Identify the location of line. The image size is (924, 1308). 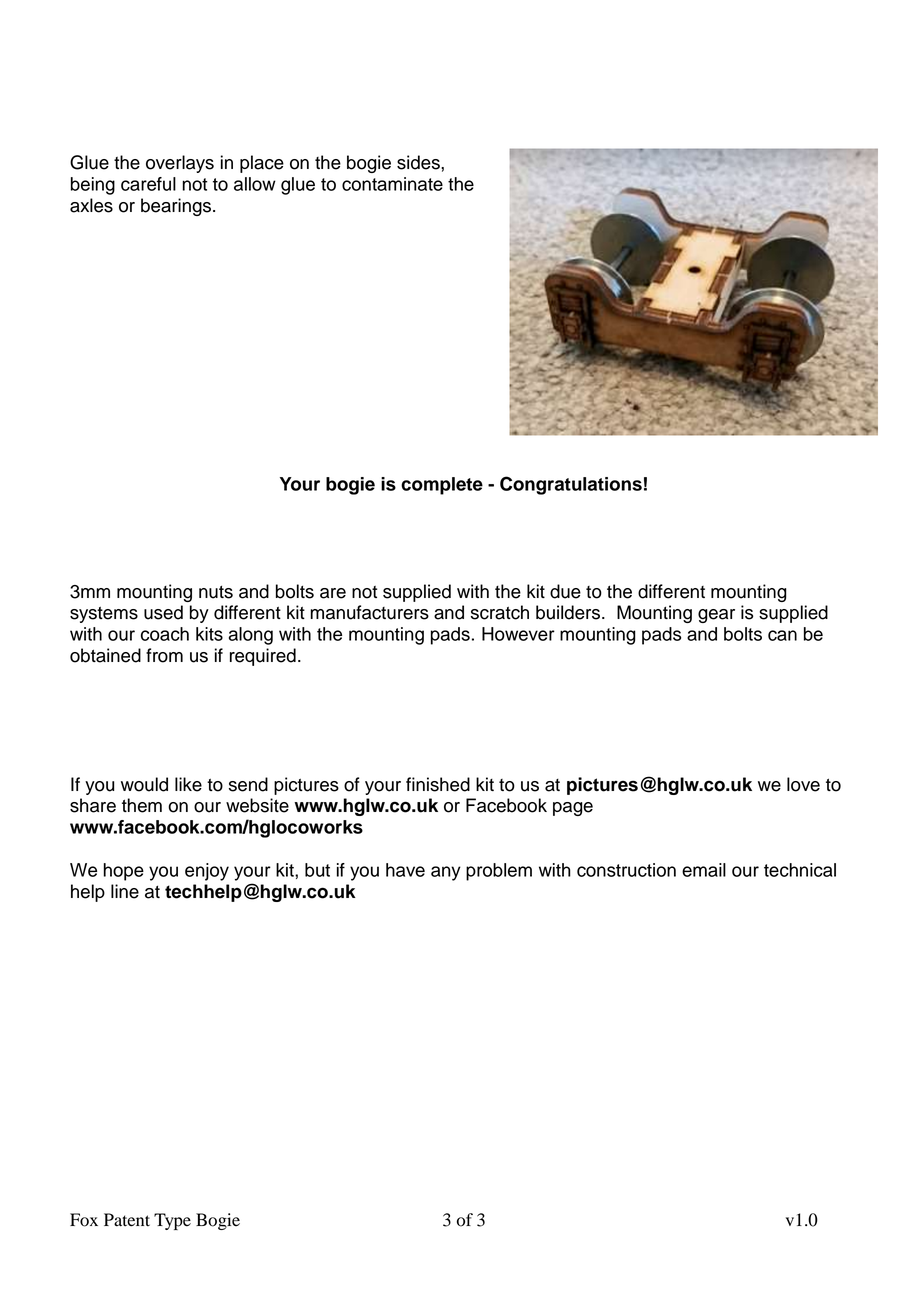
(125, 891).
